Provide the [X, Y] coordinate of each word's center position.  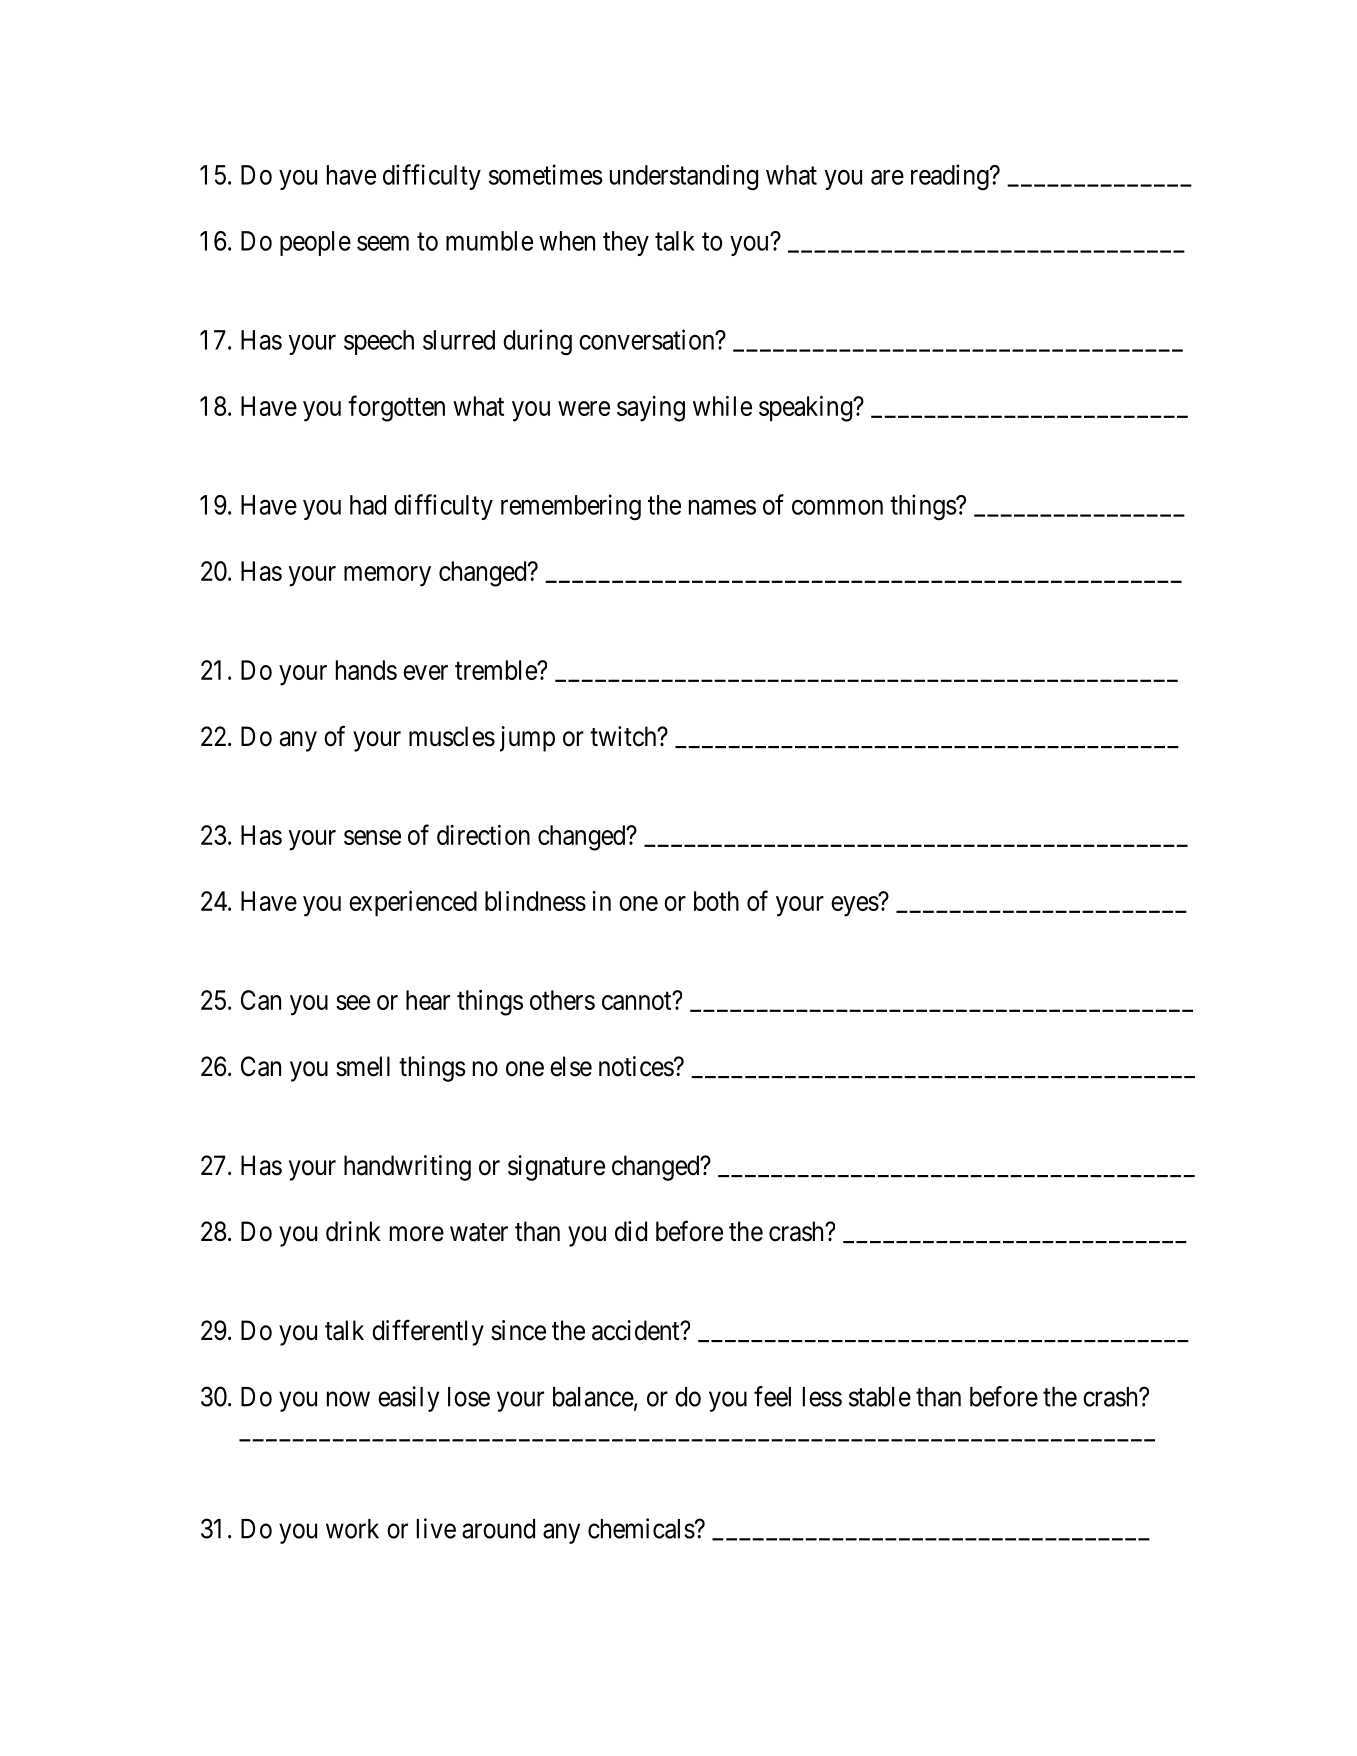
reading [951, 177]
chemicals [641, 1528]
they [626, 243]
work [352, 1529]
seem [383, 243]
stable [880, 1397]
